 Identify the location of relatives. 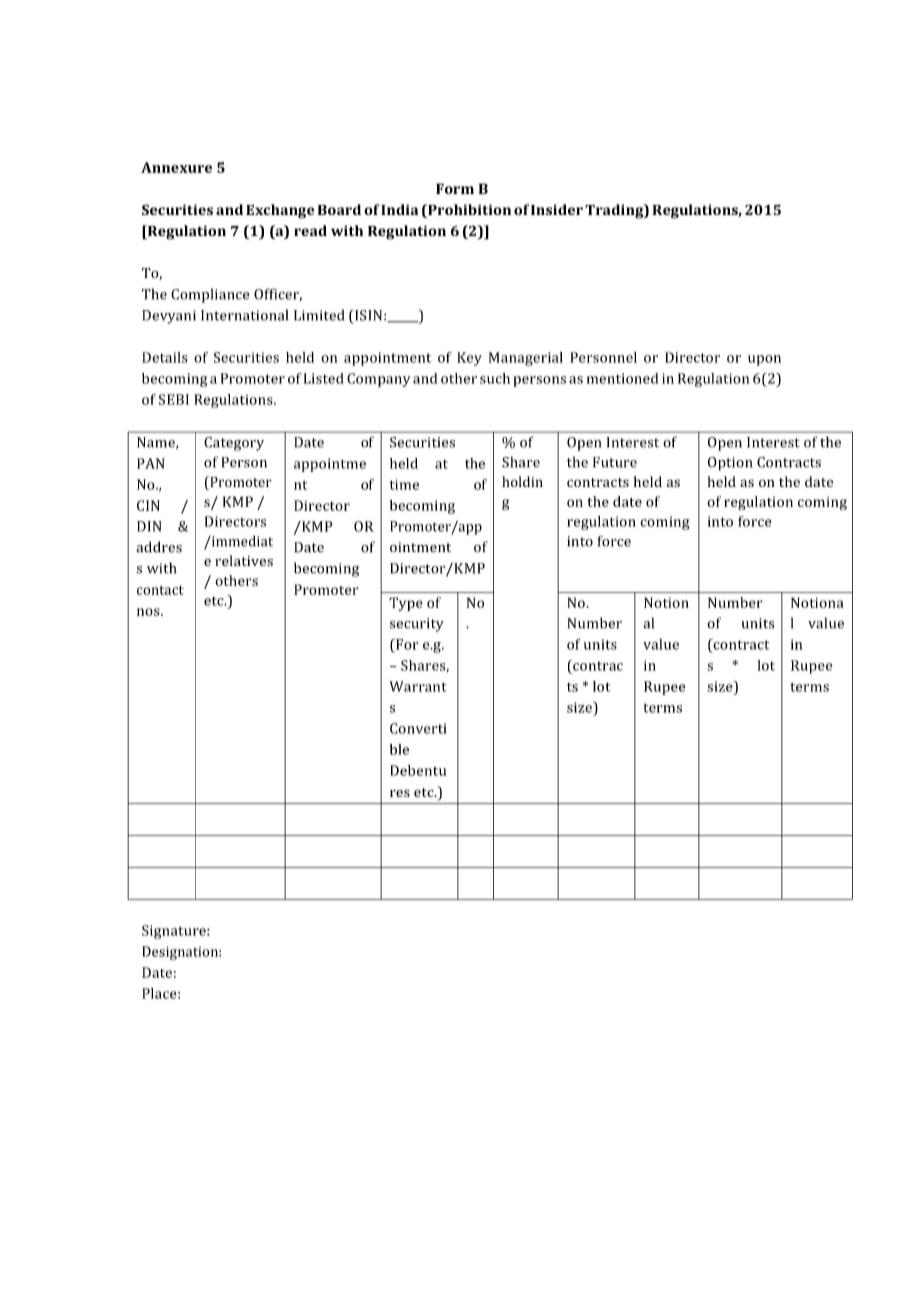
(244, 560).
